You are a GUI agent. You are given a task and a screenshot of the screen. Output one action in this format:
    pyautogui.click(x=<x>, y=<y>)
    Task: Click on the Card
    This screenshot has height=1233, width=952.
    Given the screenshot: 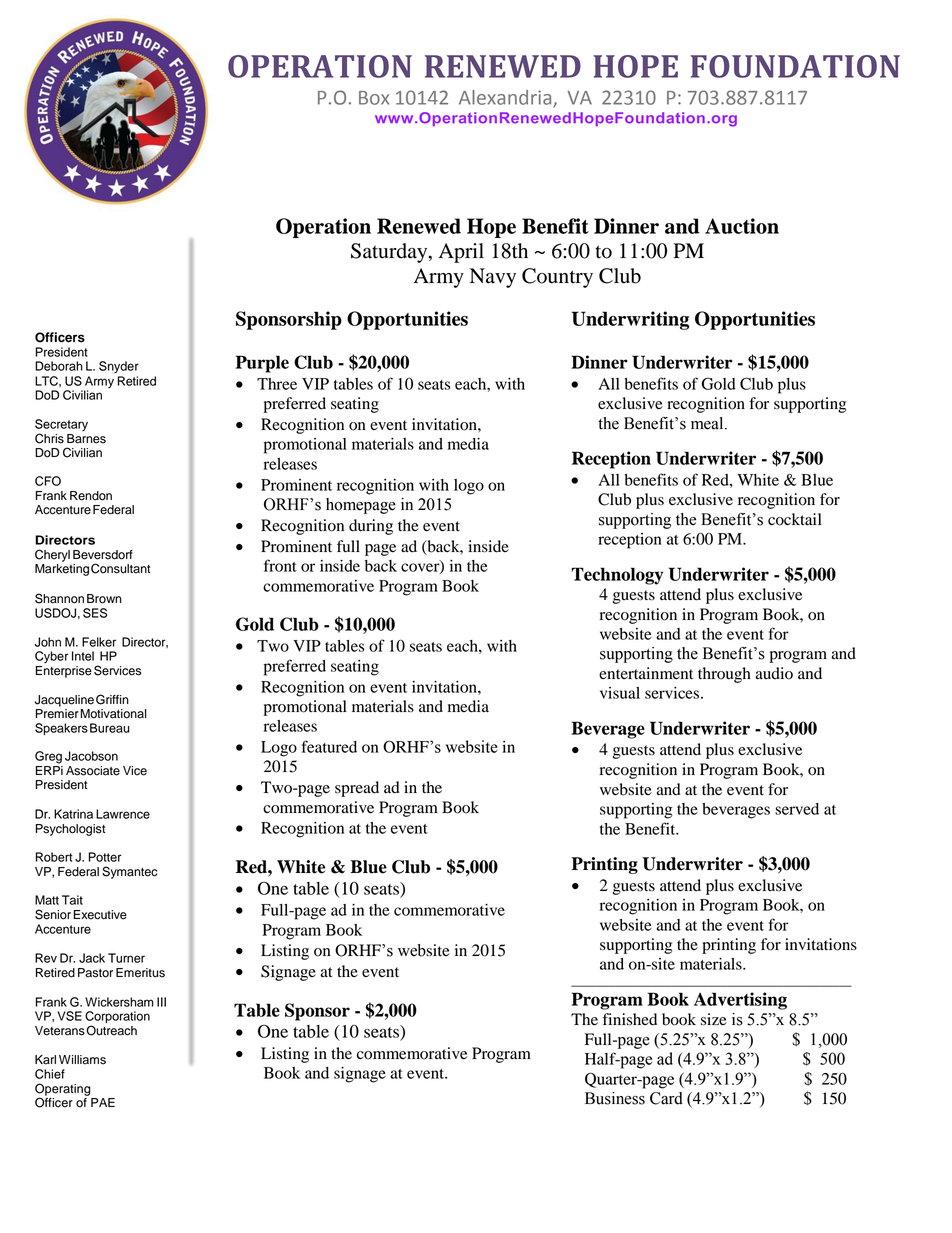 What is the action you would take?
    pyautogui.click(x=666, y=1098)
